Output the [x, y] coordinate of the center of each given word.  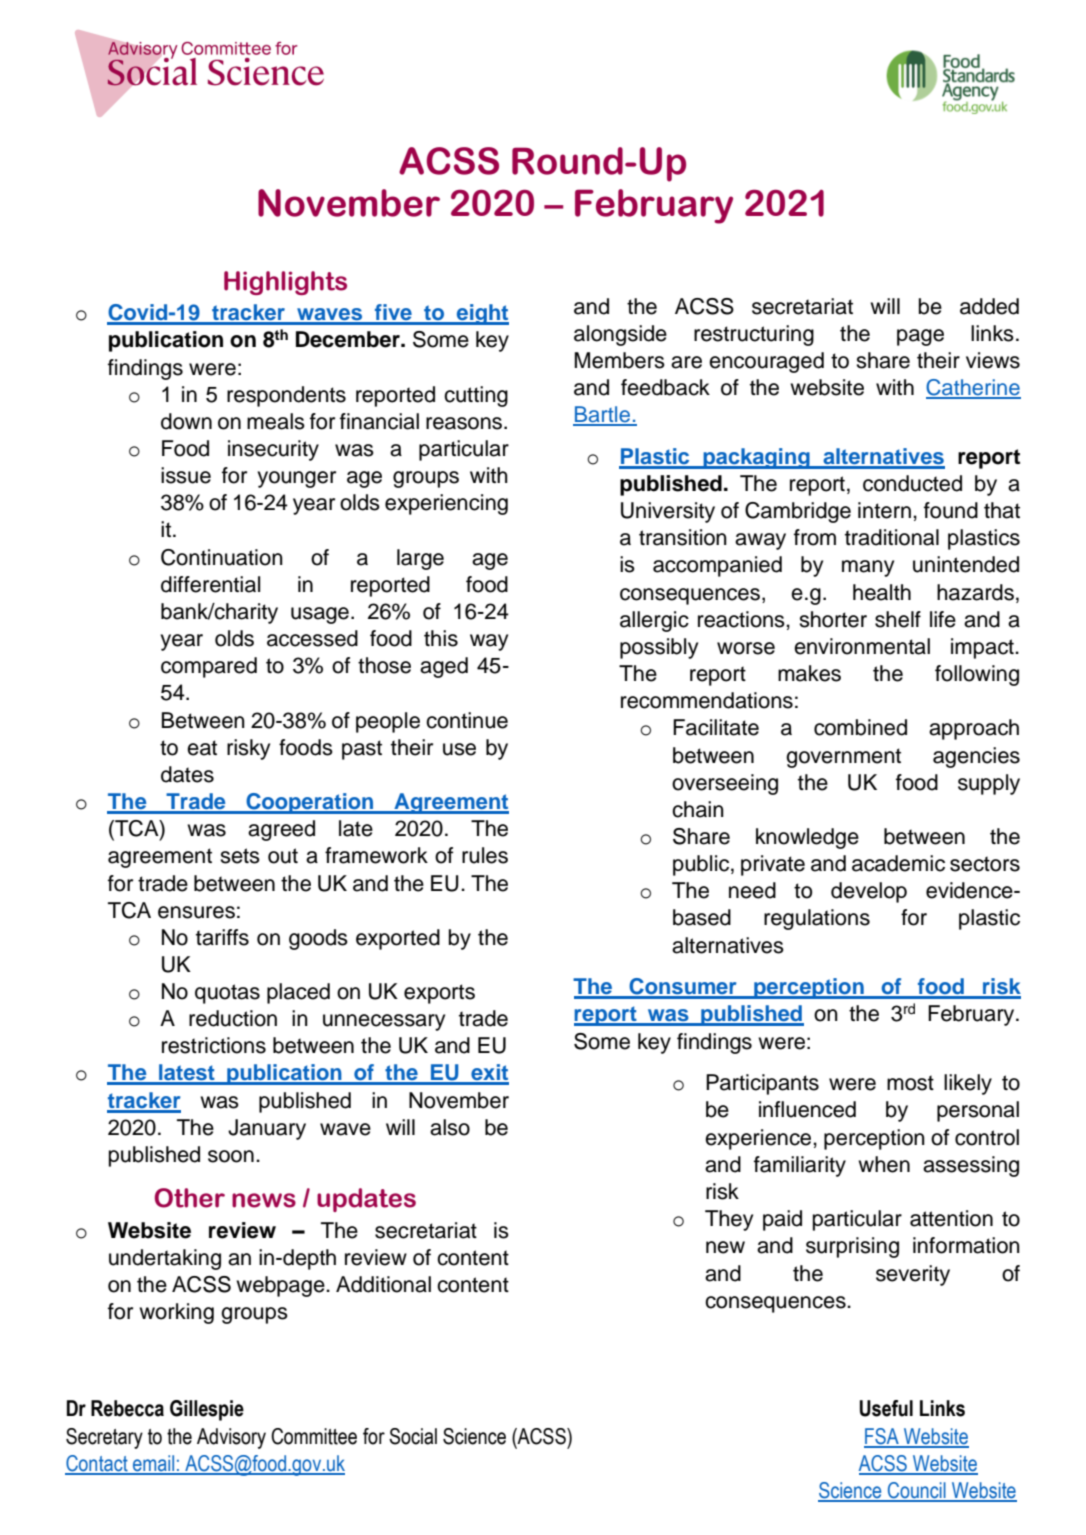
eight [482, 314]
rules [485, 855]
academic [898, 863]
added [989, 306]
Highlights [285, 283]
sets [240, 856]
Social [413, 1436]
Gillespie [207, 1410]
